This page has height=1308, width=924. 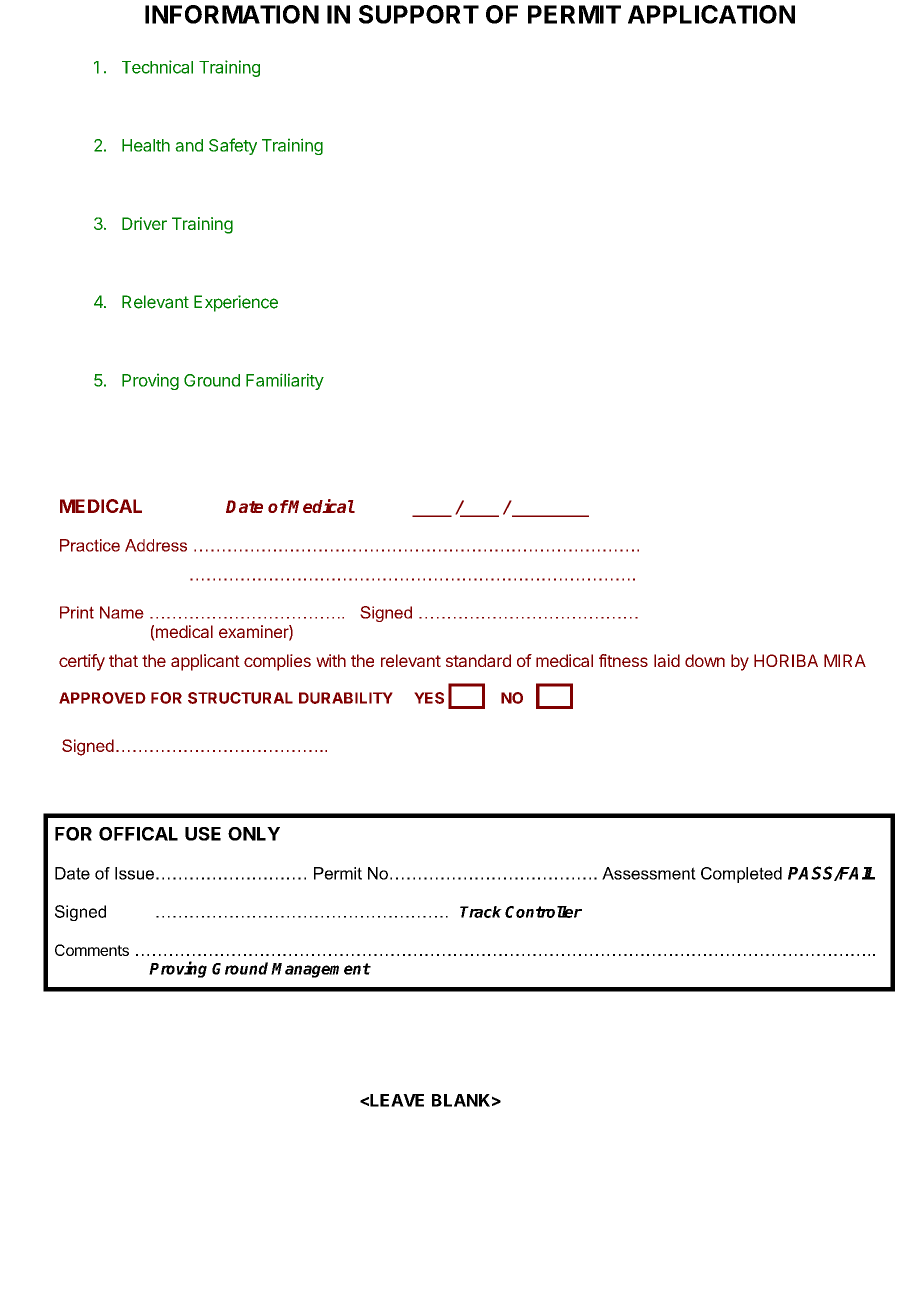 I want to click on standard, so click(x=478, y=660).
